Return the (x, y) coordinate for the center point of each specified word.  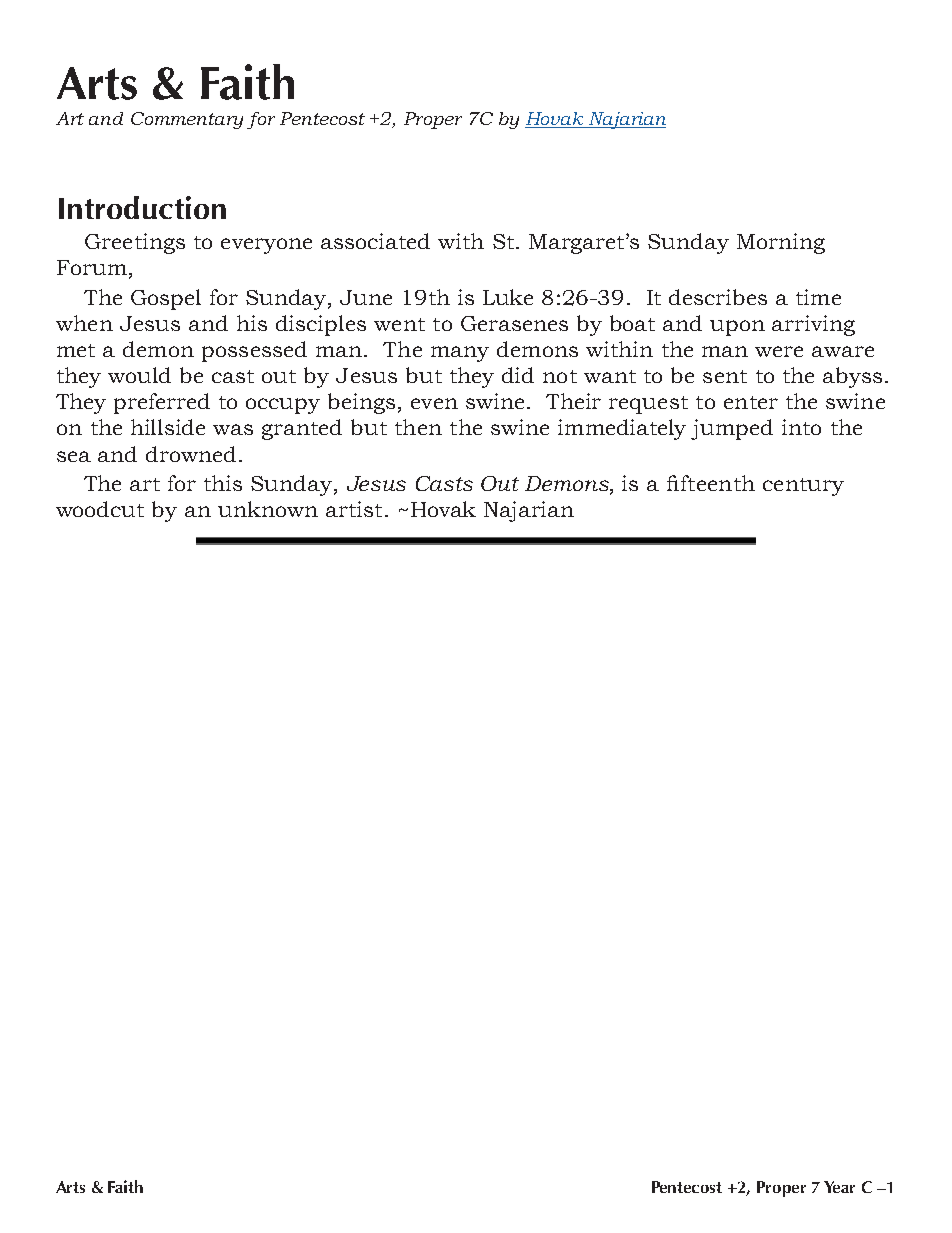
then (418, 427)
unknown (268, 509)
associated (375, 241)
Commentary (187, 120)
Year (839, 1187)
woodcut (100, 509)
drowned (191, 454)
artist (354, 509)
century (803, 487)
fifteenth (711, 483)
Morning (781, 243)
